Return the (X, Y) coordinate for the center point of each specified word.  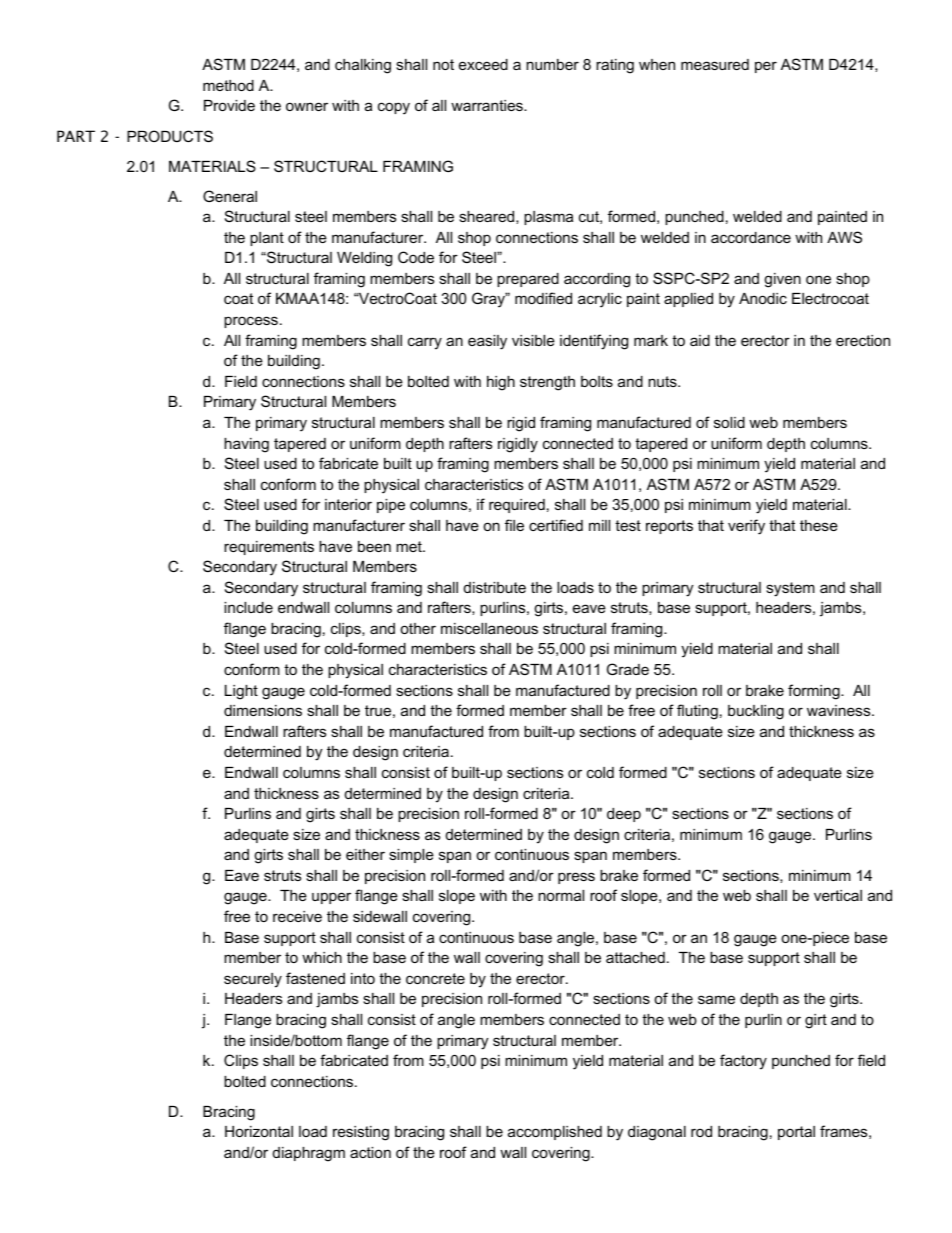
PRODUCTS (170, 136)
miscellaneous (489, 628)
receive (297, 916)
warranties (488, 105)
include (248, 607)
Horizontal (259, 1131)
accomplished (555, 1133)
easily (487, 342)
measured (715, 64)
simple (411, 856)
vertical (838, 895)
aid (700, 340)
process (251, 322)
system (790, 589)
